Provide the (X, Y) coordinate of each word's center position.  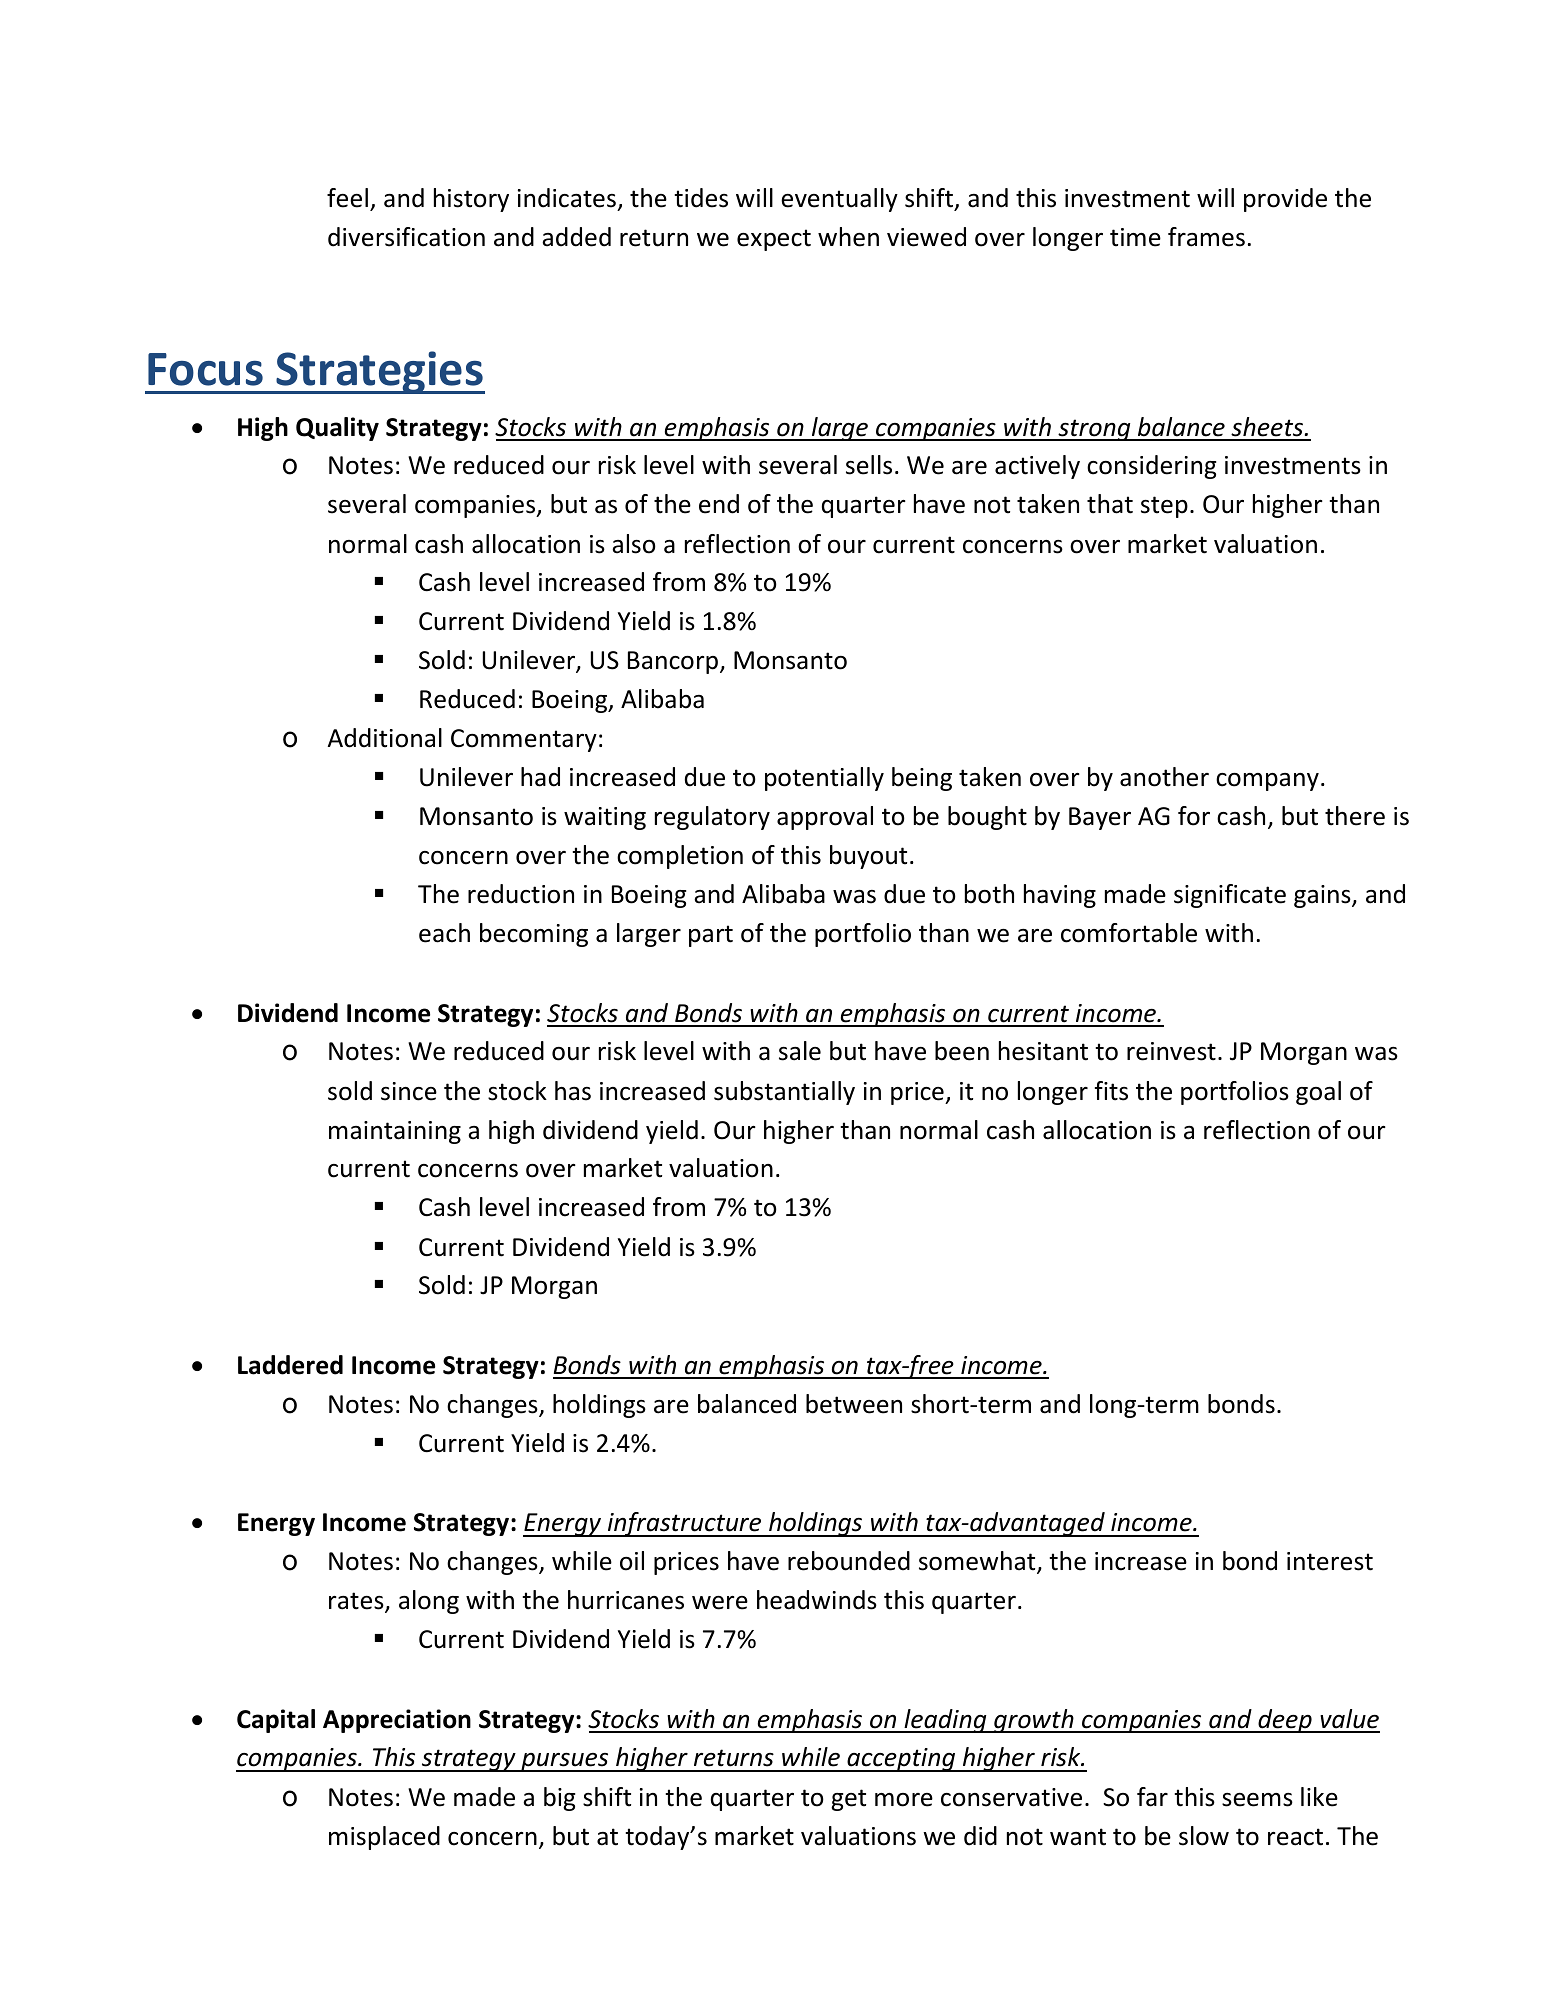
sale (800, 1051)
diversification (406, 237)
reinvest (1171, 1051)
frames (1206, 237)
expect (774, 240)
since (409, 1091)
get (848, 1800)
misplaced (384, 1838)
